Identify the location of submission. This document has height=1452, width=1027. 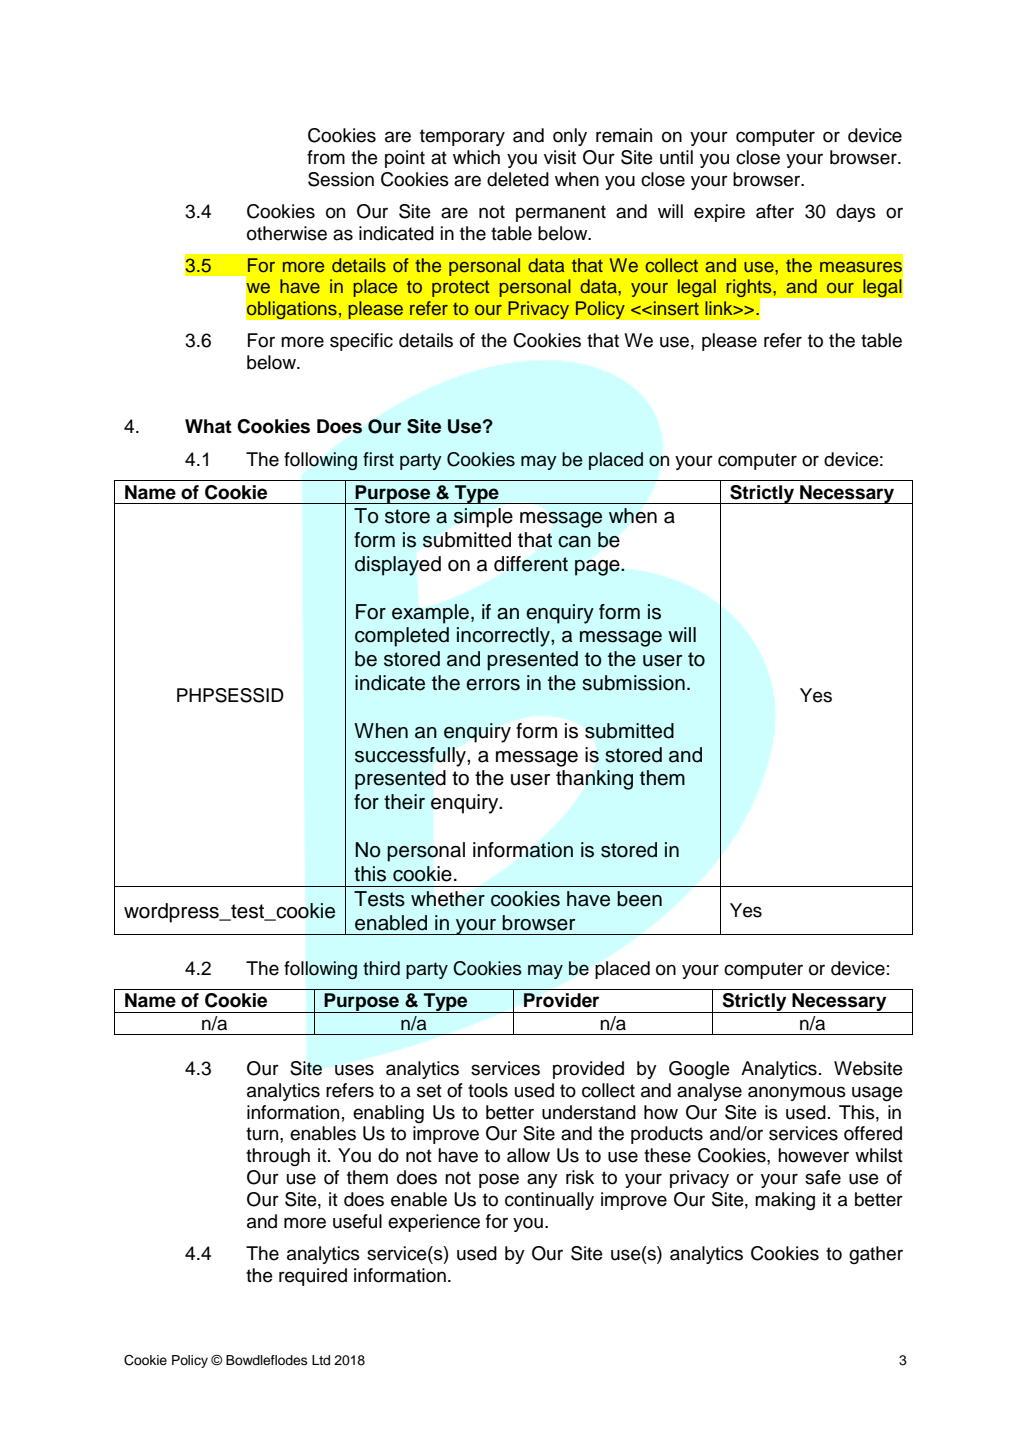
(633, 683).
